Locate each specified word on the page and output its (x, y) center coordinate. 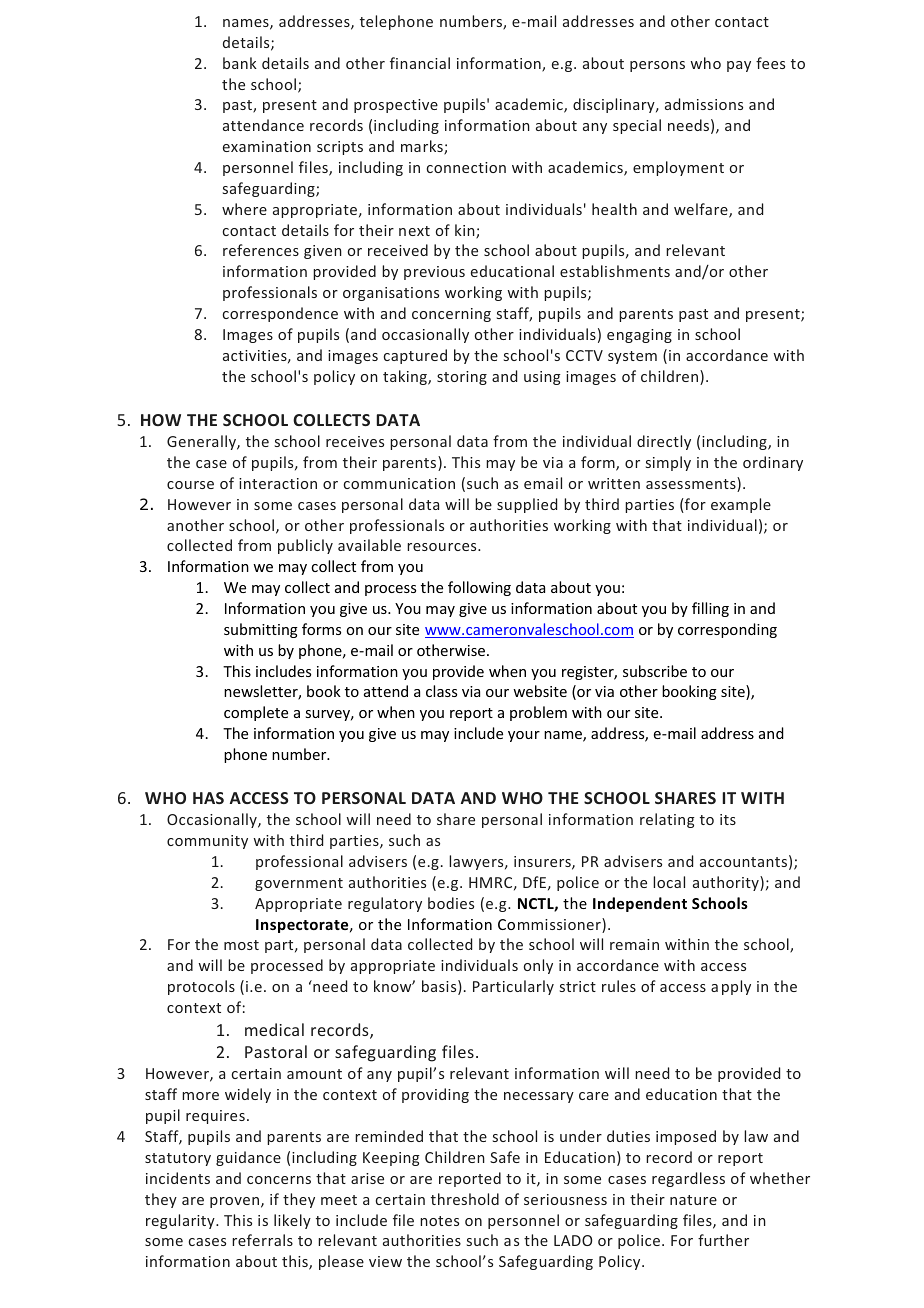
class (441, 691)
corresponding (727, 630)
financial (420, 63)
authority (727, 883)
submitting (261, 630)
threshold (465, 1199)
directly (664, 442)
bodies (451, 903)
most (241, 945)
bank (240, 63)
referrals (262, 1240)
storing (462, 378)
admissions (704, 104)
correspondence (280, 314)
